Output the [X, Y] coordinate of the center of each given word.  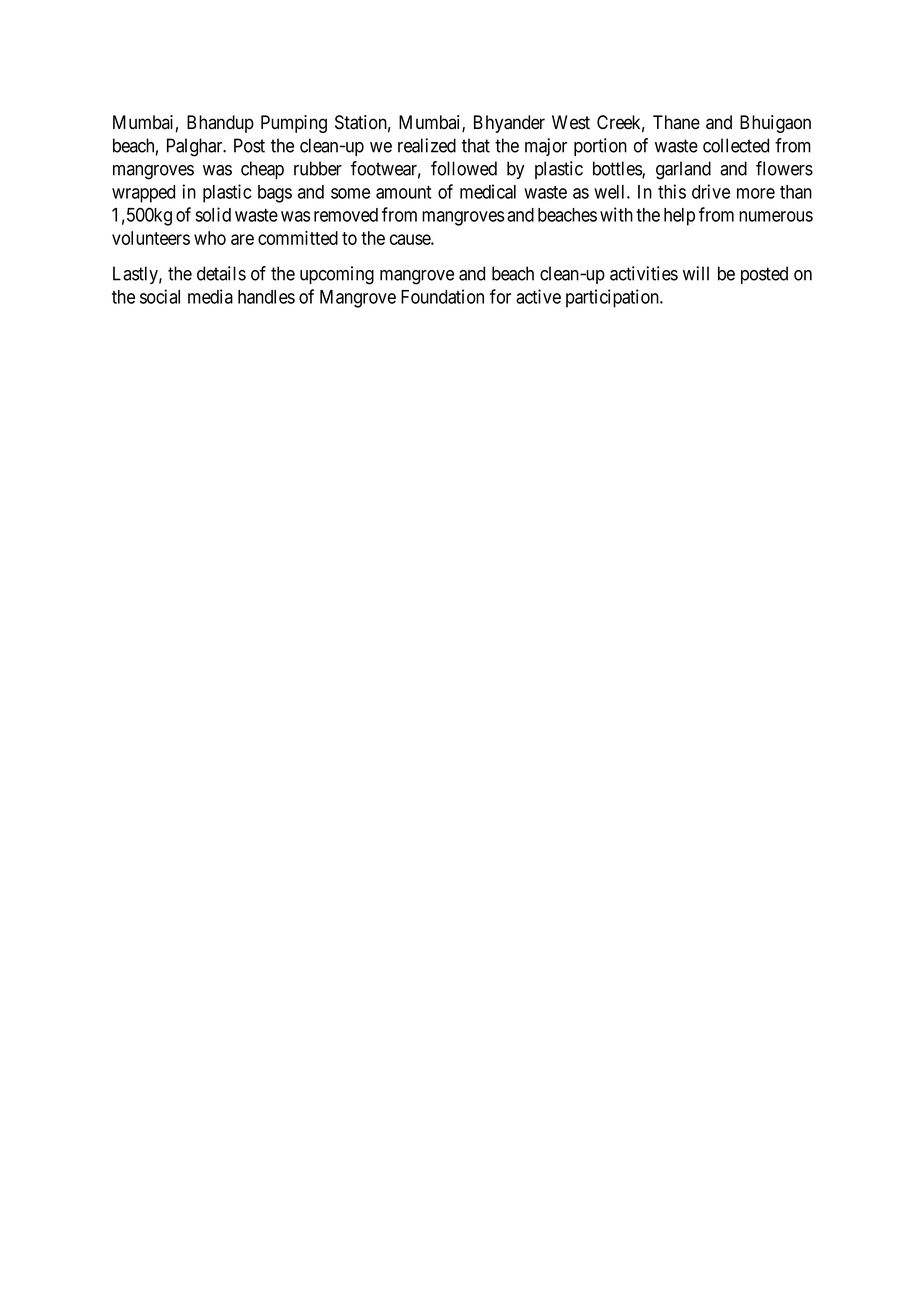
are [242, 239]
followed [464, 168]
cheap [262, 170]
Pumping [294, 124]
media [210, 296]
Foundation [442, 296]
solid [213, 214]
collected [736, 145]
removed [346, 215]
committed [298, 237]
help [679, 217]
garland [683, 170]
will [696, 273]
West [571, 122]
